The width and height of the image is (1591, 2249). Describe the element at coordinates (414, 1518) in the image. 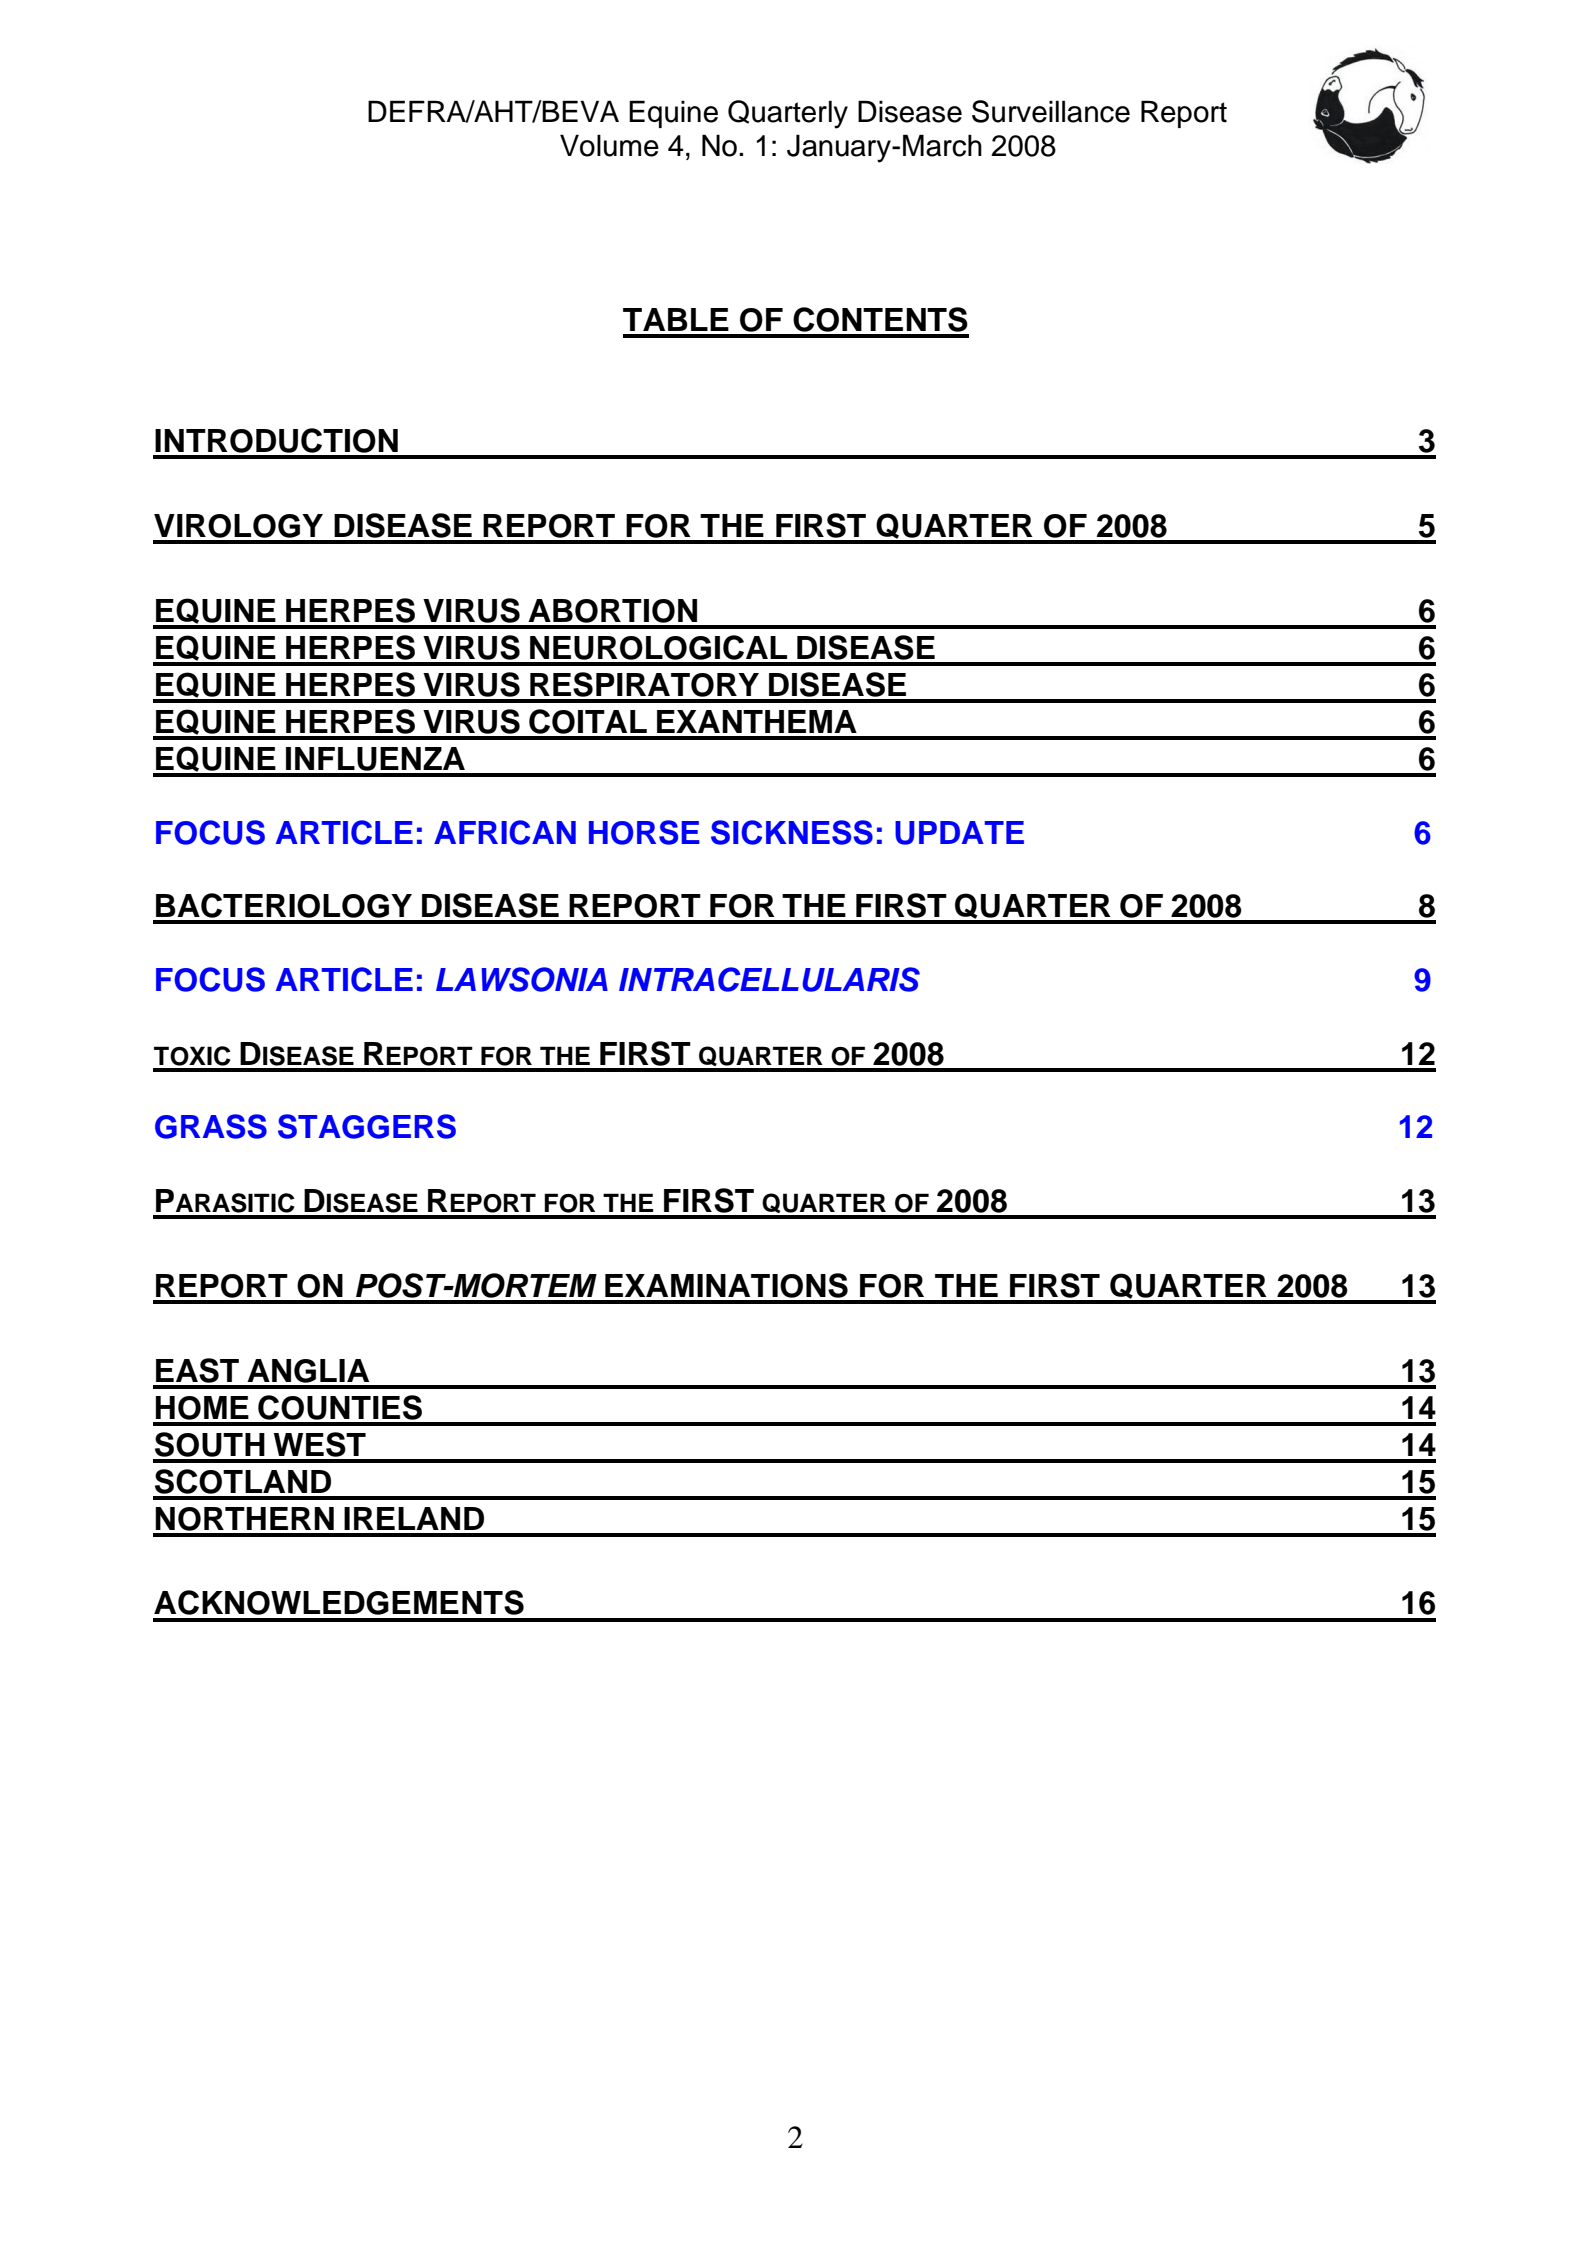

I see `IRELAND` at that location.
